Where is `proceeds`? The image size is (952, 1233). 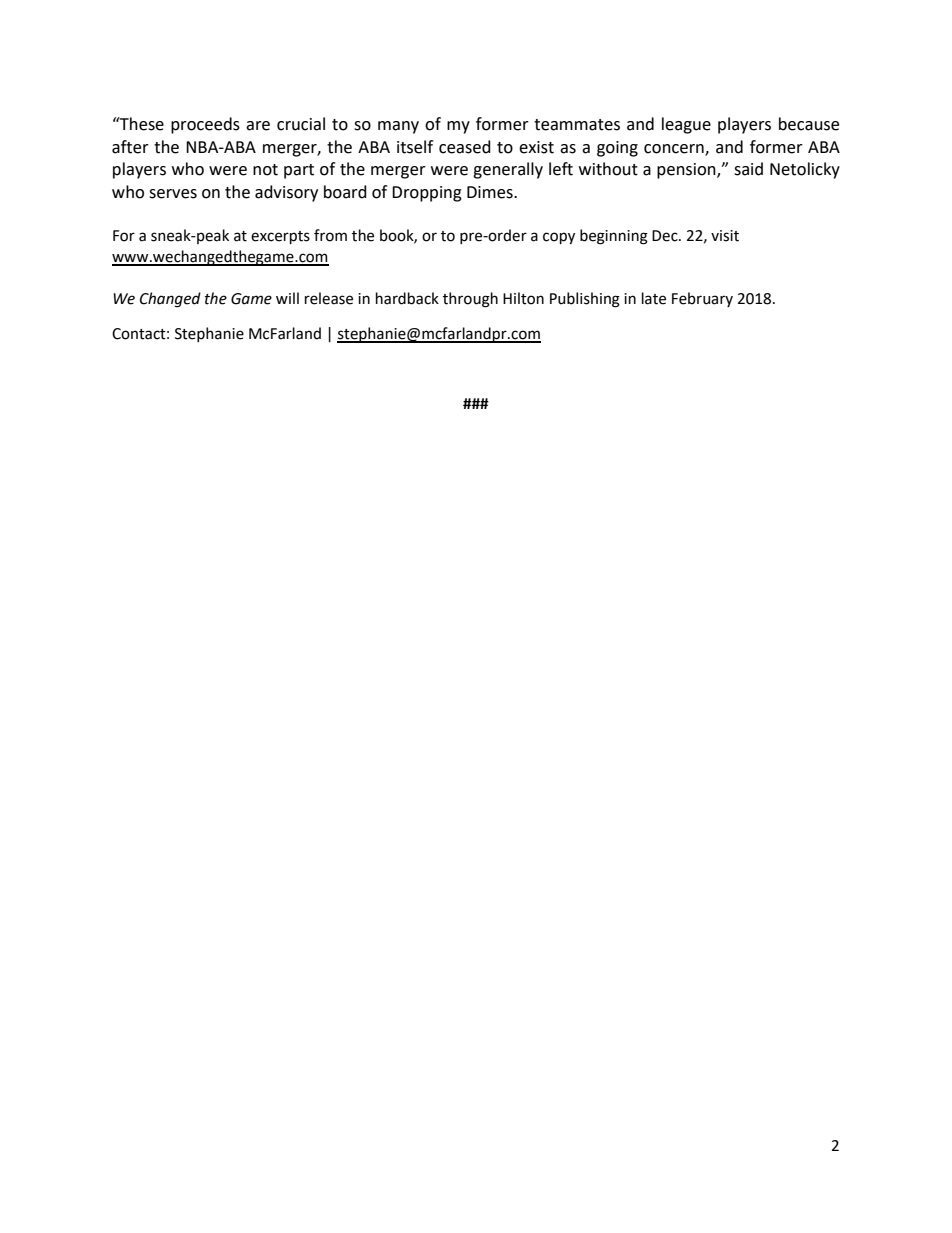 proceeds is located at coordinates (205, 125).
